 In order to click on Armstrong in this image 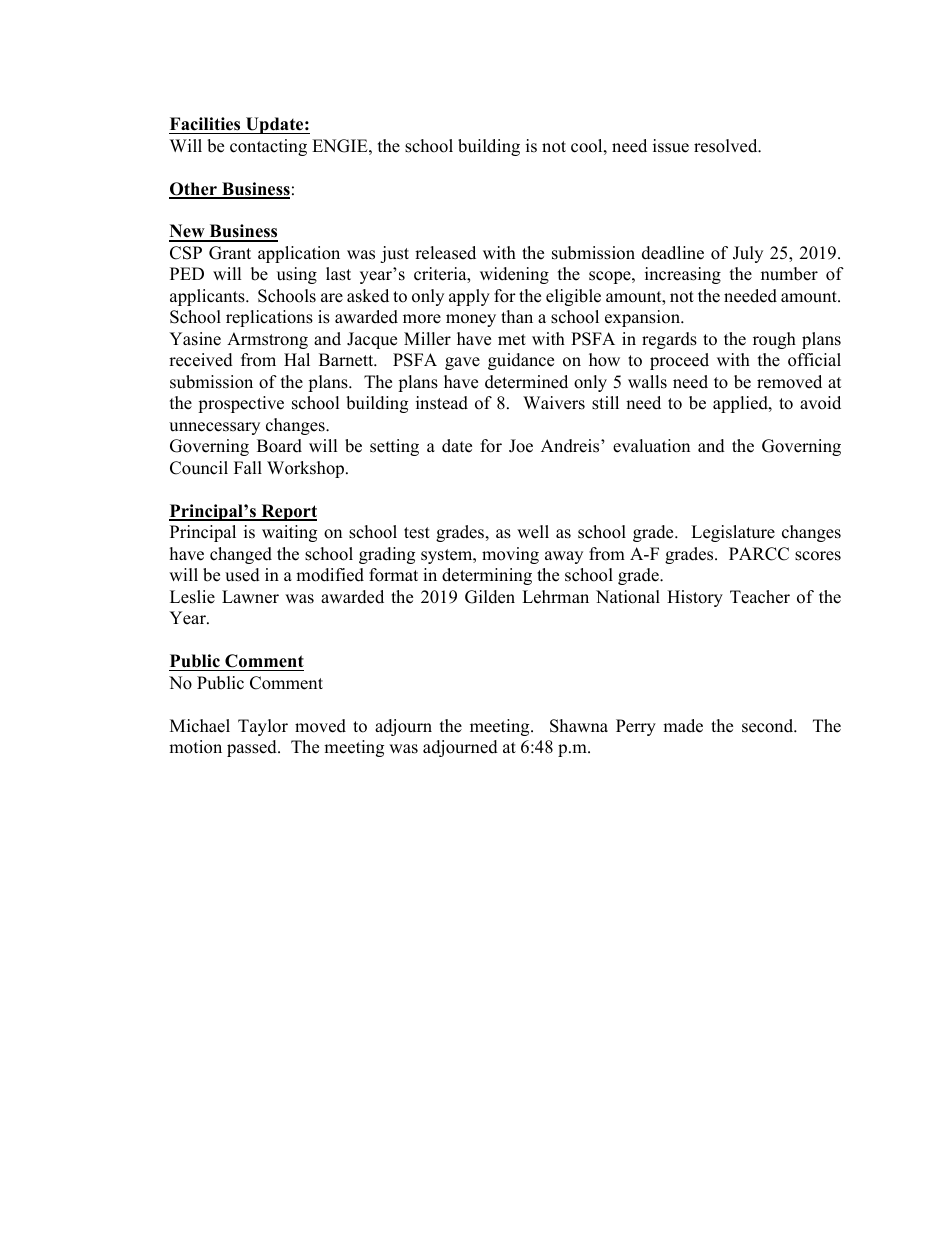, I will do `click(267, 340)`.
